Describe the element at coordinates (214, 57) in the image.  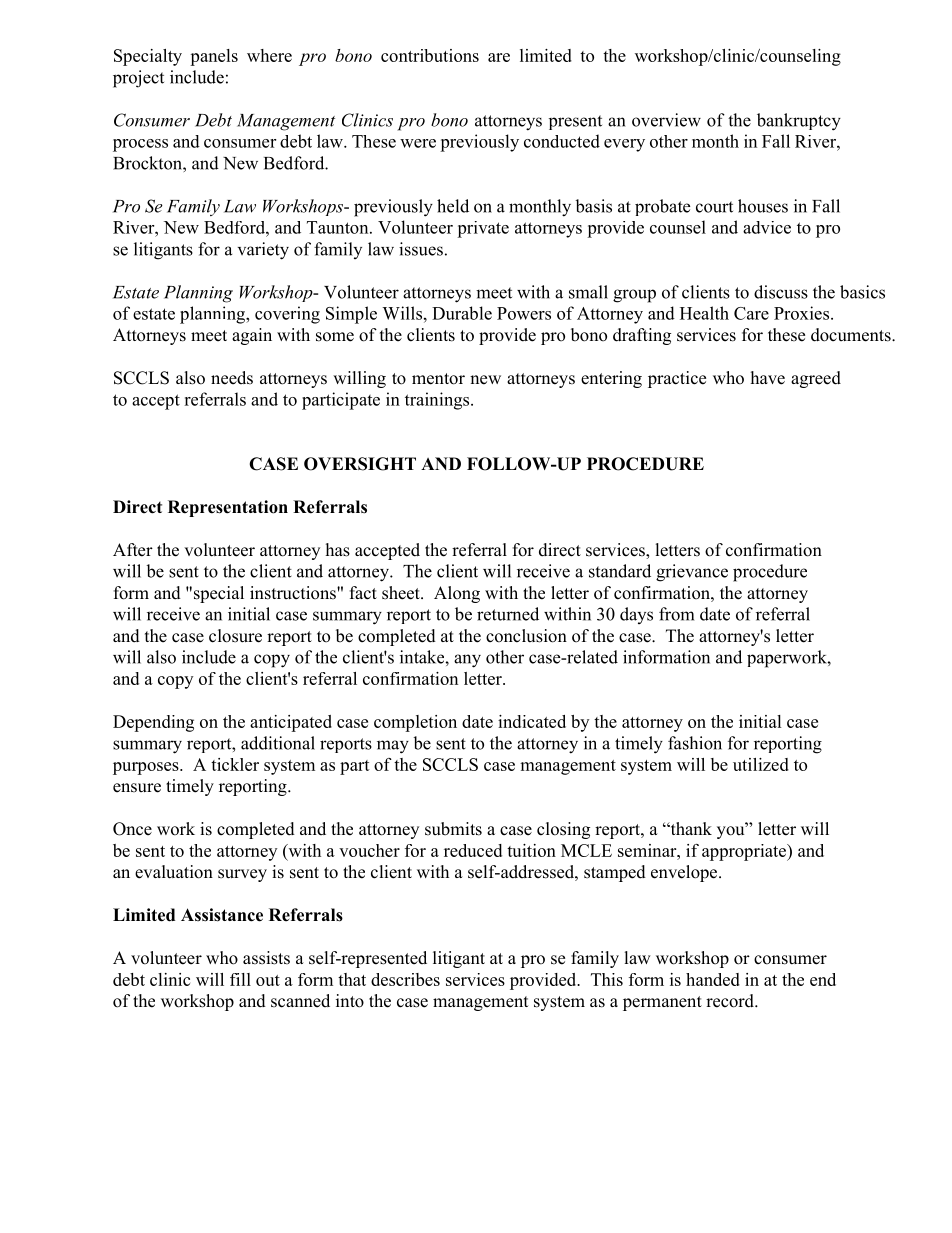
I see `panels` at that location.
